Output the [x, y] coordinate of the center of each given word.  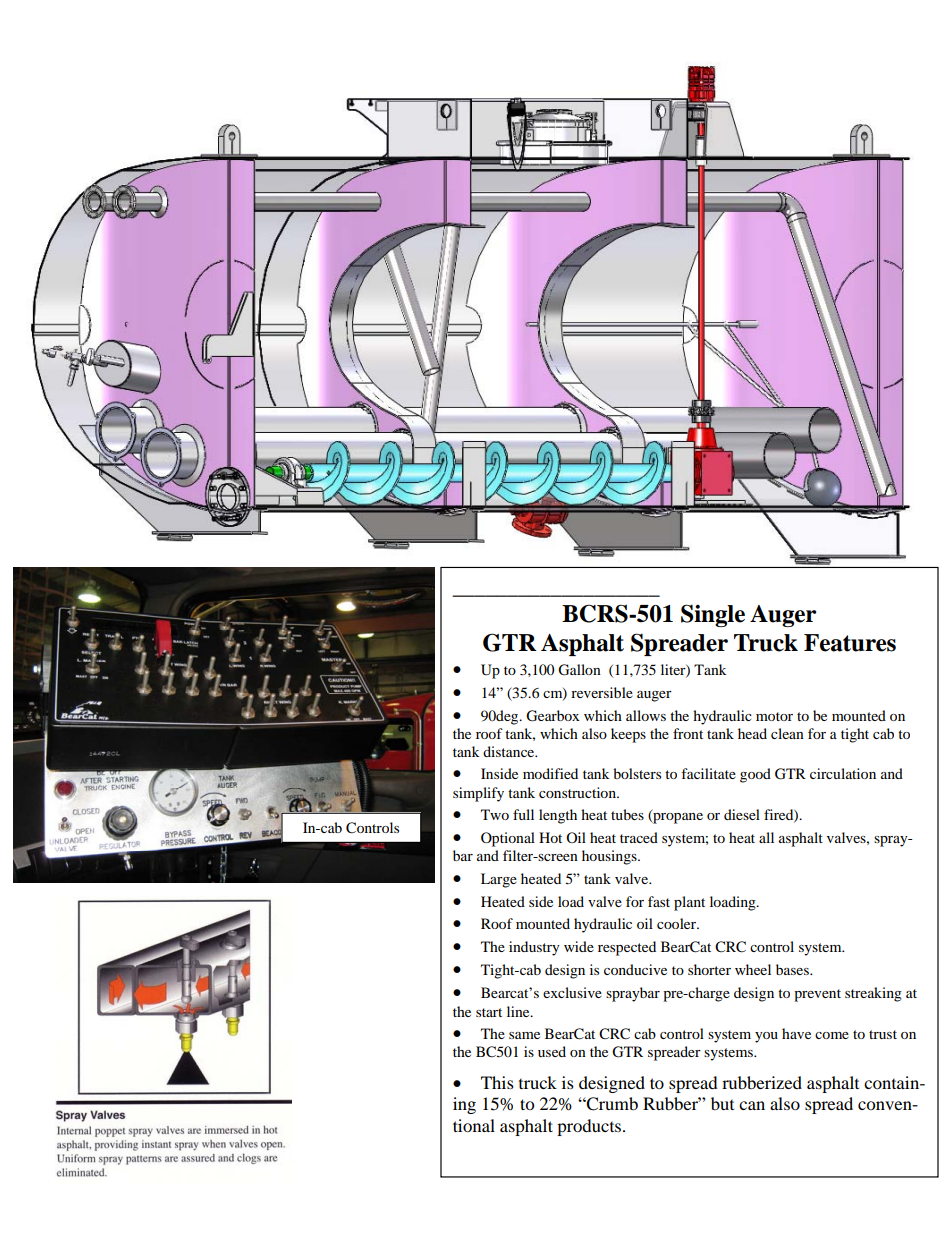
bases [793, 969]
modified [550, 773]
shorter [709, 969]
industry [534, 948]
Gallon [579, 670]
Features [850, 643]
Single [713, 615]
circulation [843, 773]
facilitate [708, 773]
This [497, 1082]
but [722, 1103]
